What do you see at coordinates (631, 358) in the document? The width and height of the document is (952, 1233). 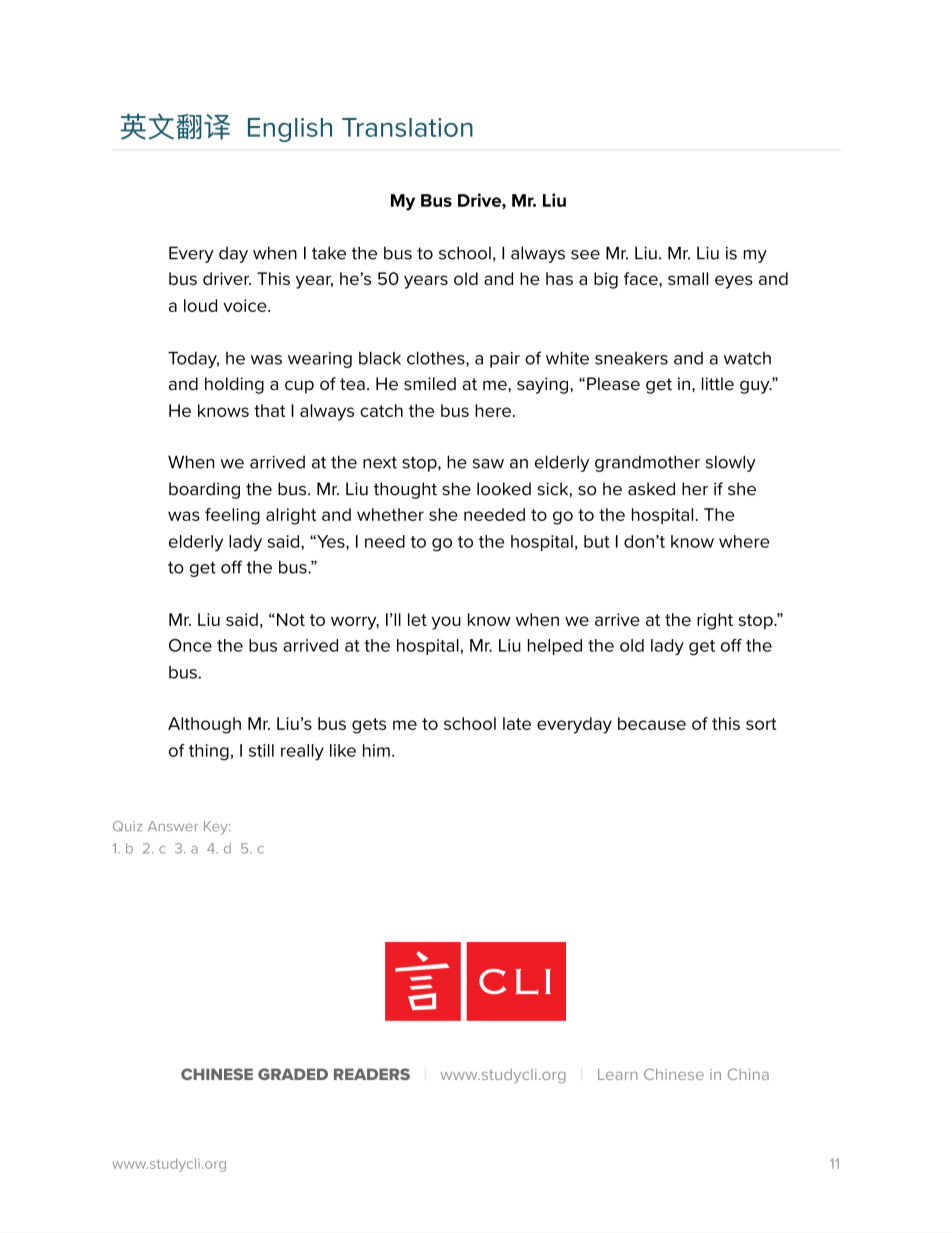 I see `sneakers` at bounding box center [631, 358].
